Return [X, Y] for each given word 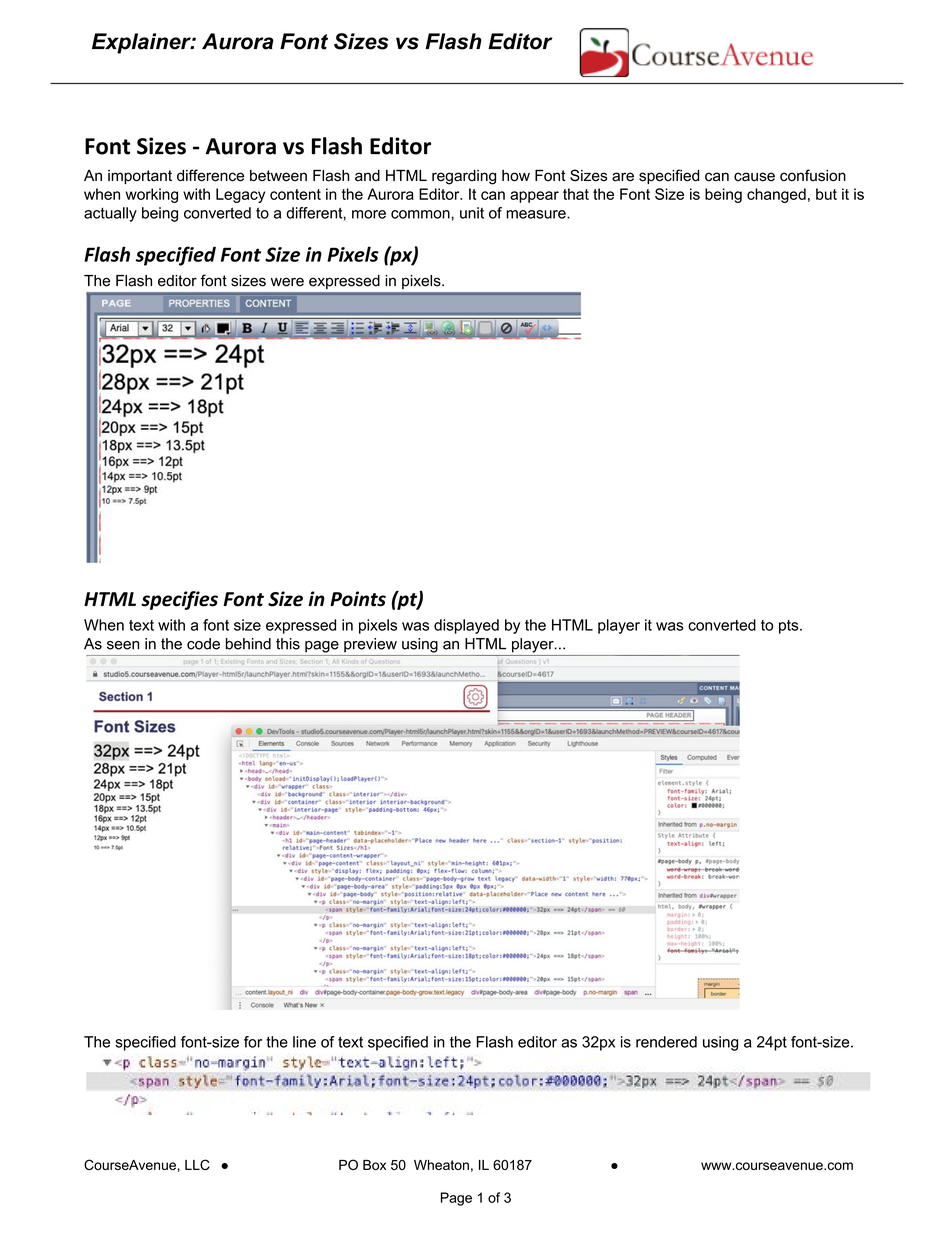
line [304, 1042]
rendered [666, 1042]
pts [790, 627]
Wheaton [441, 1165]
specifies [179, 600]
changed [776, 195]
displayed [466, 626]
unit [472, 213]
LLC [197, 1164]
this [288, 644]
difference [210, 175]
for [253, 1042]
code [203, 644]
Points [358, 599]
